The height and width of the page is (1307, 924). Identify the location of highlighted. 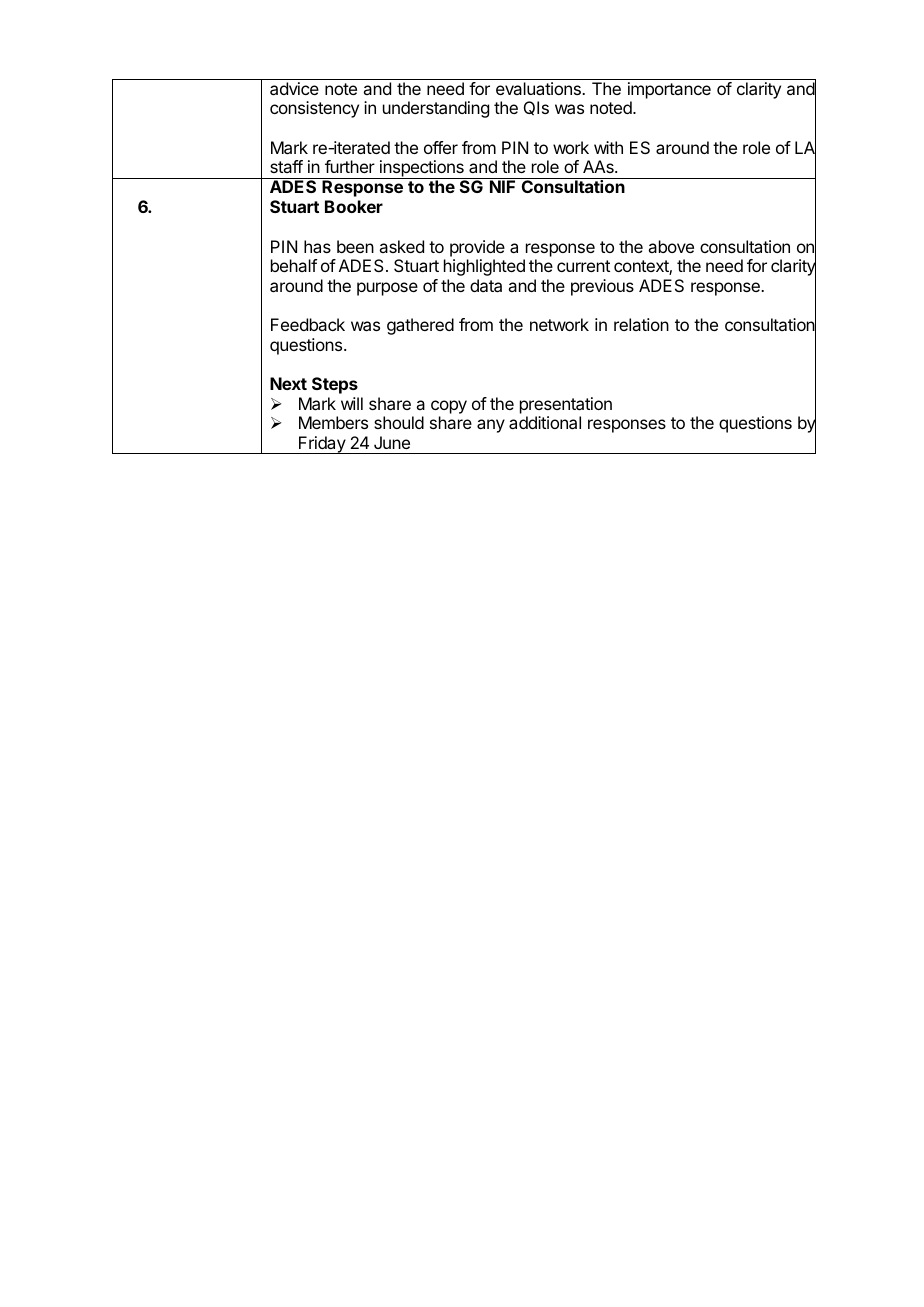
(484, 267).
